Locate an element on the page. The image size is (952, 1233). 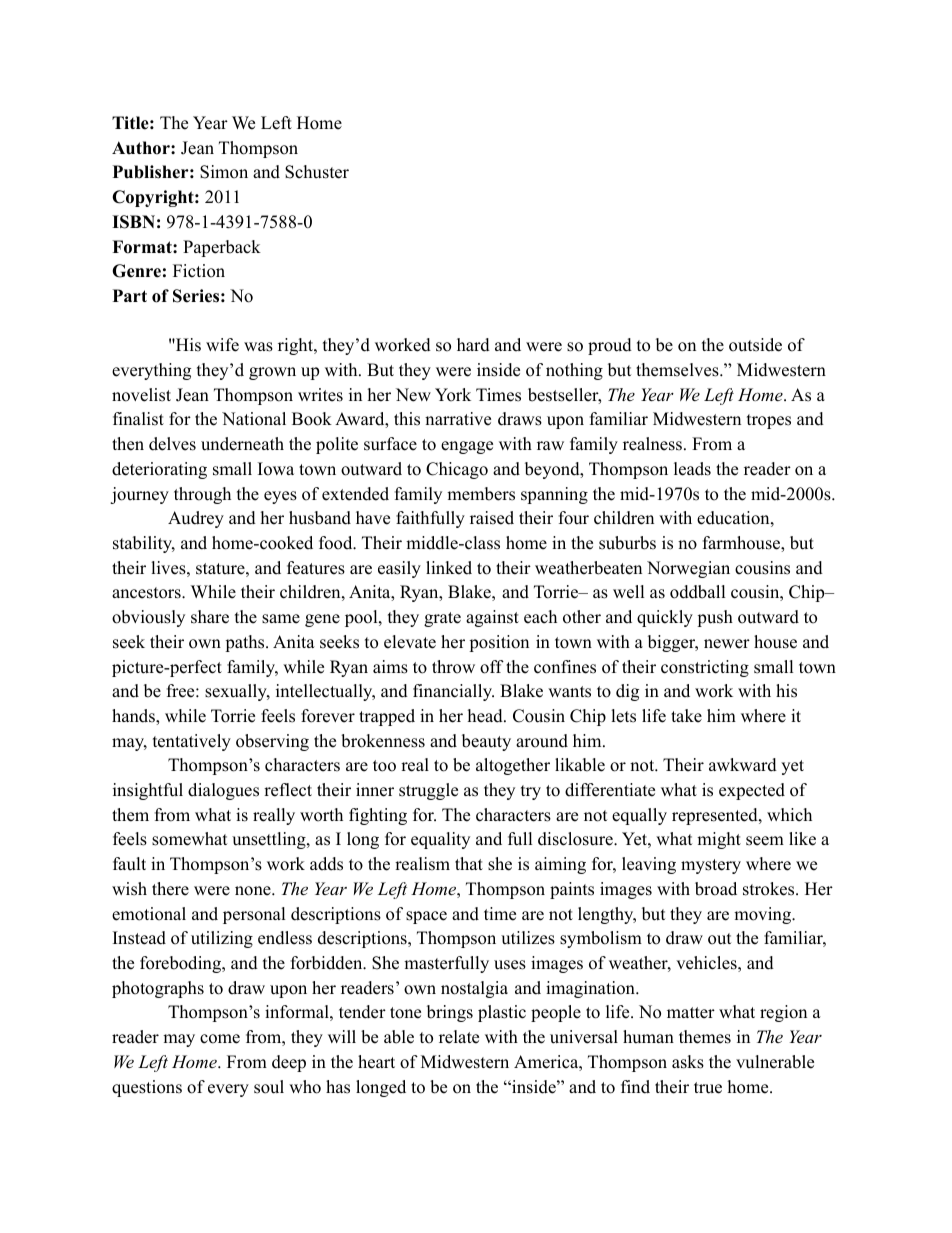
share is located at coordinates (210, 617).
